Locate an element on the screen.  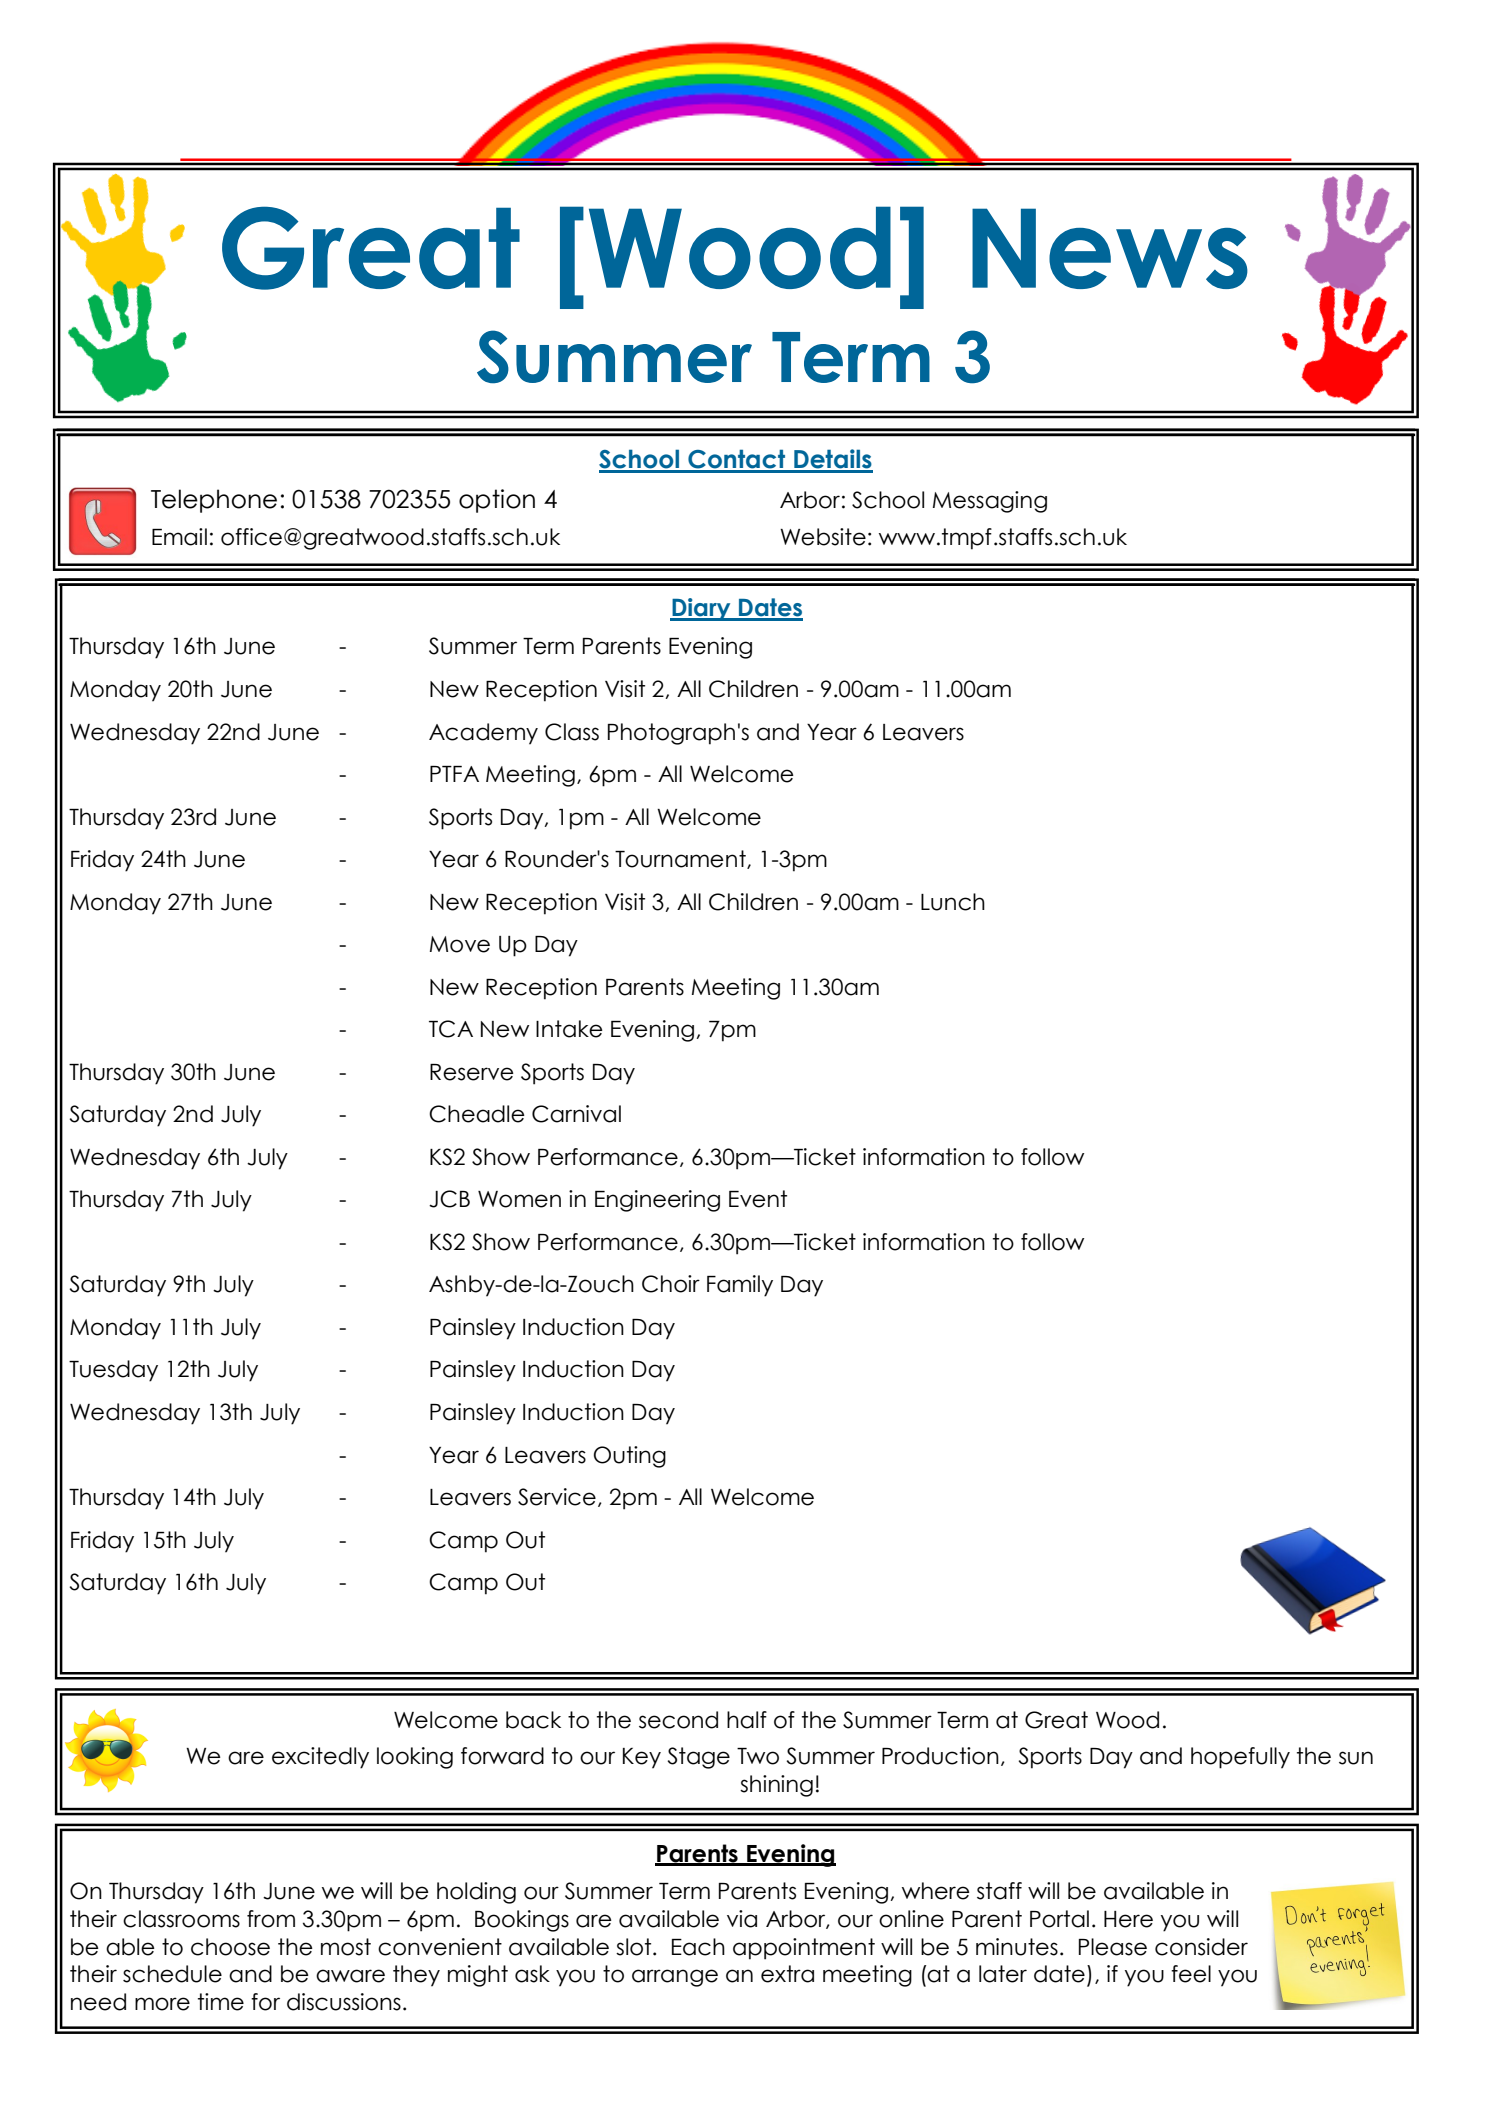
Each is located at coordinates (698, 1947).
